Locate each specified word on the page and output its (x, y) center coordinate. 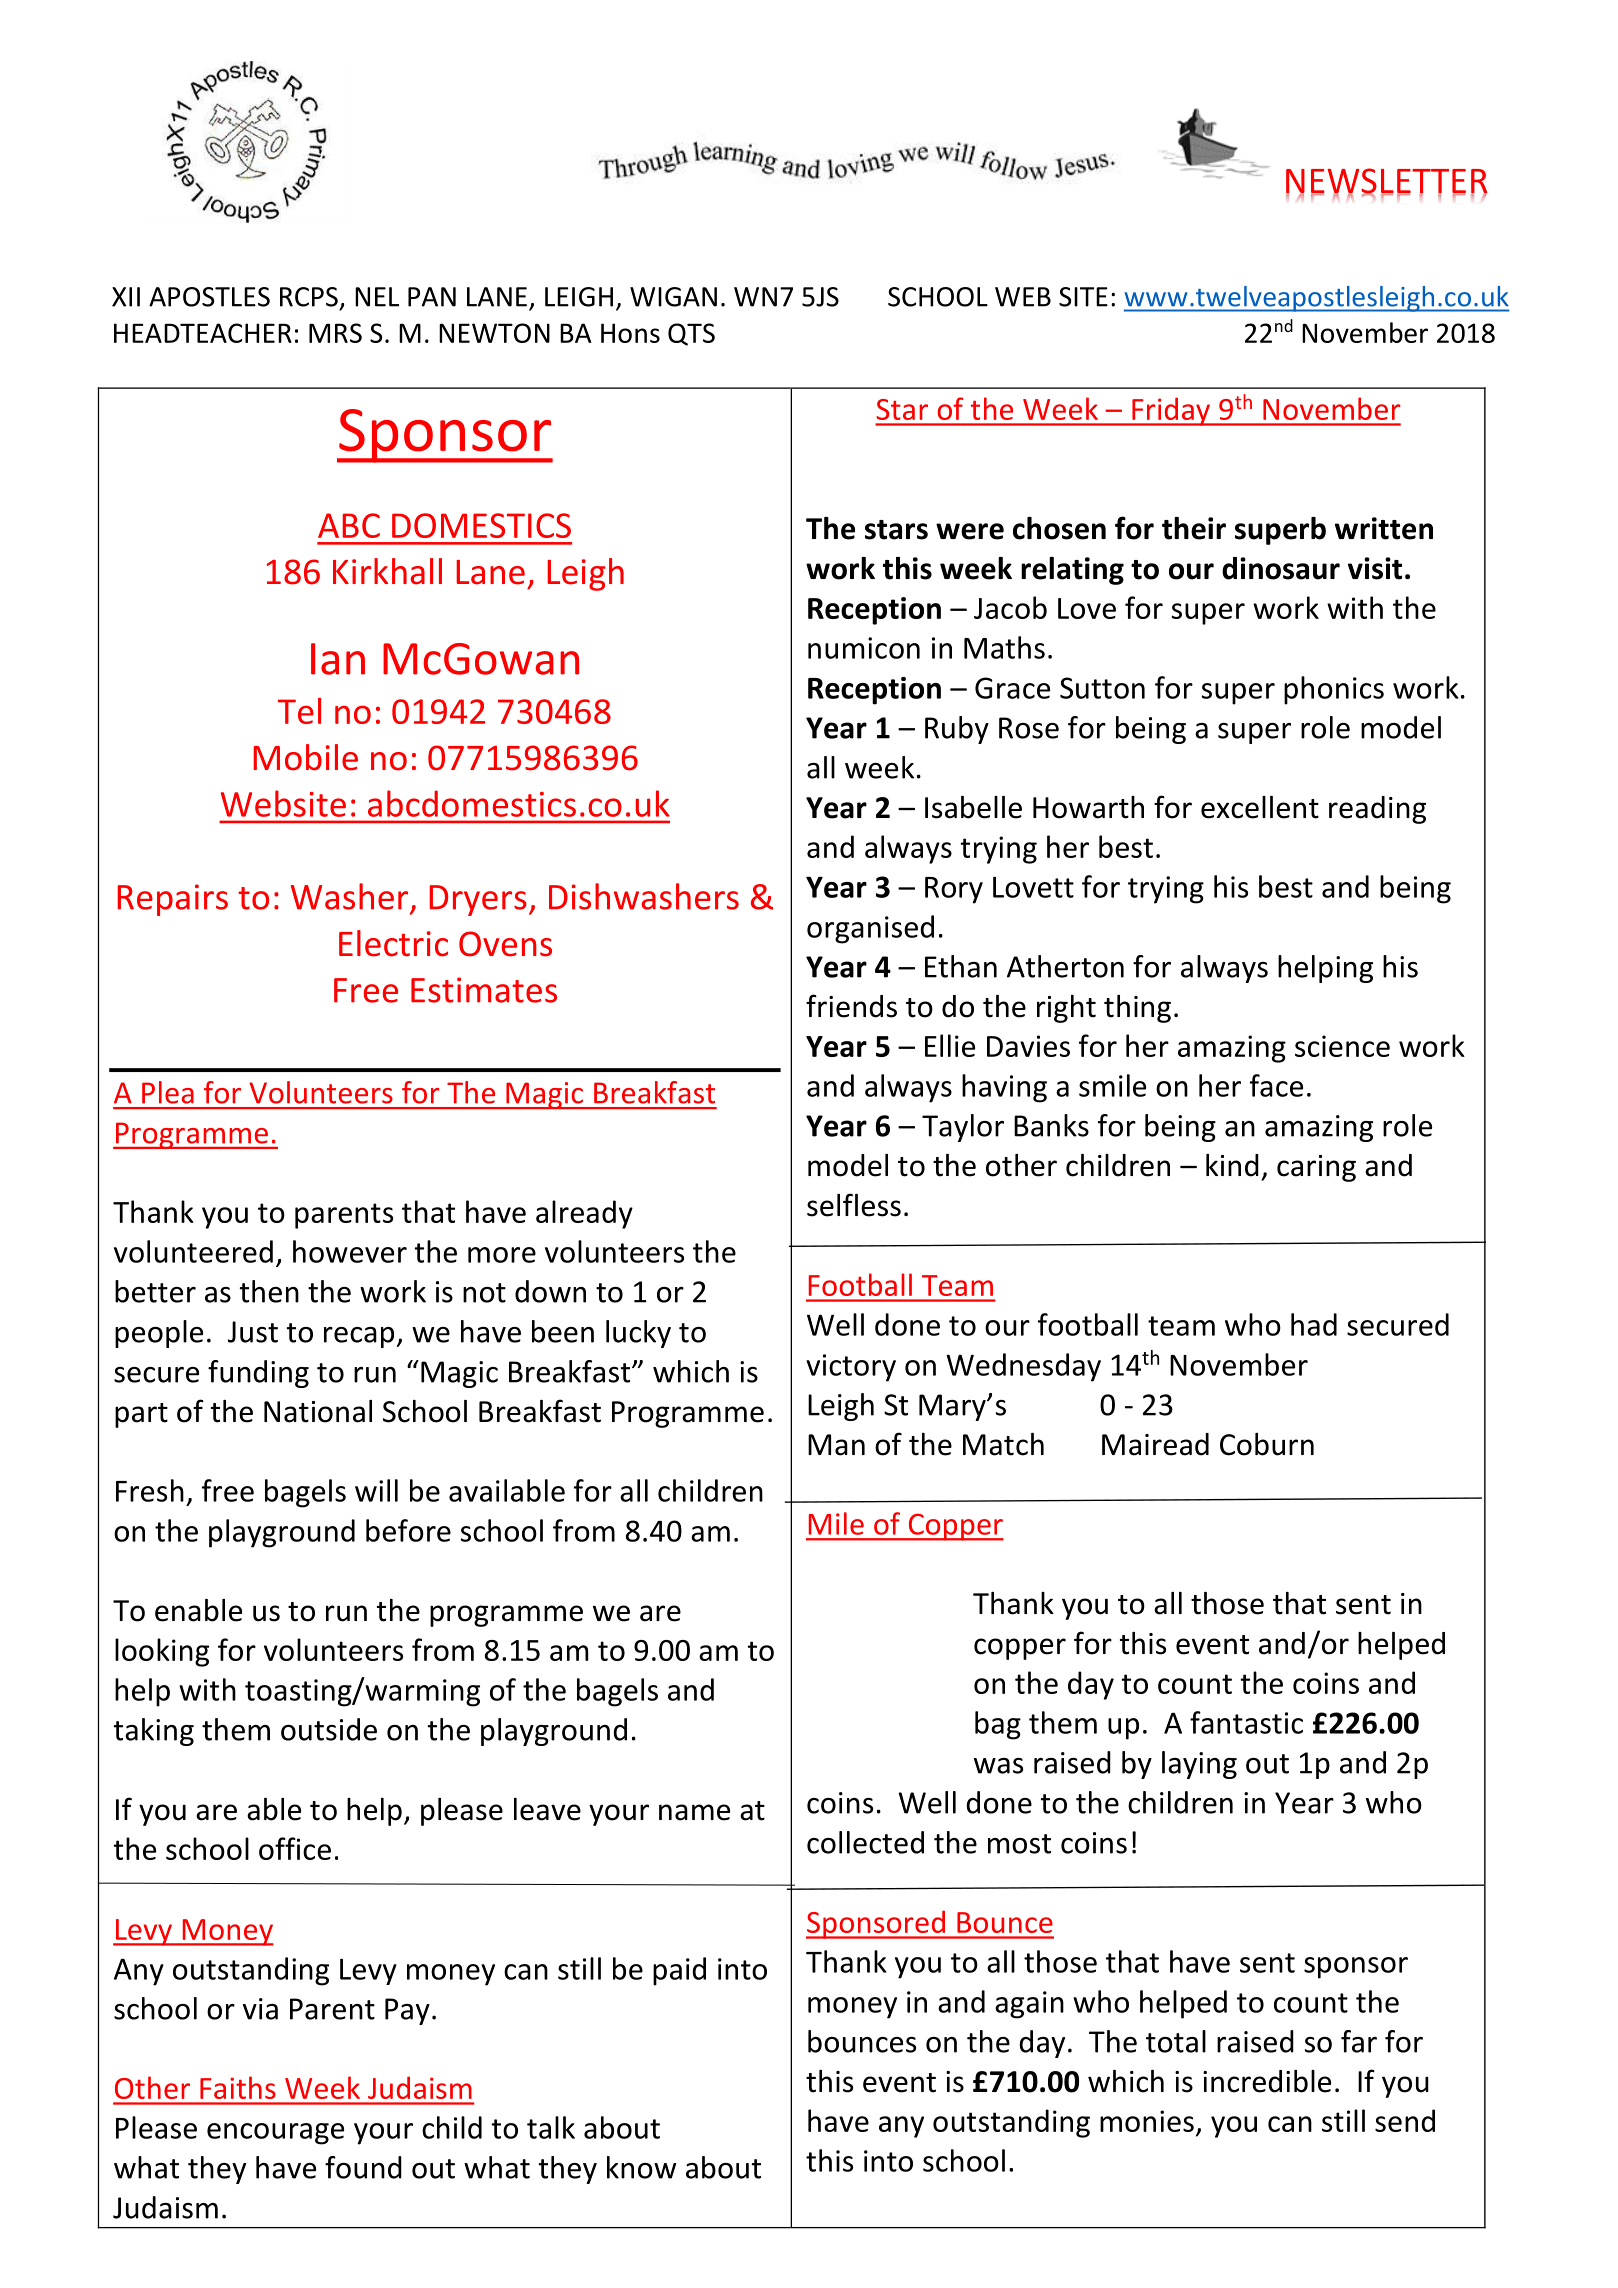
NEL (377, 297)
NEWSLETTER (1386, 182)
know (641, 2167)
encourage (275, 2134)
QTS (691, 334)
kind (1232, 1165)
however (350, 1251)
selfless (854, 1205)
